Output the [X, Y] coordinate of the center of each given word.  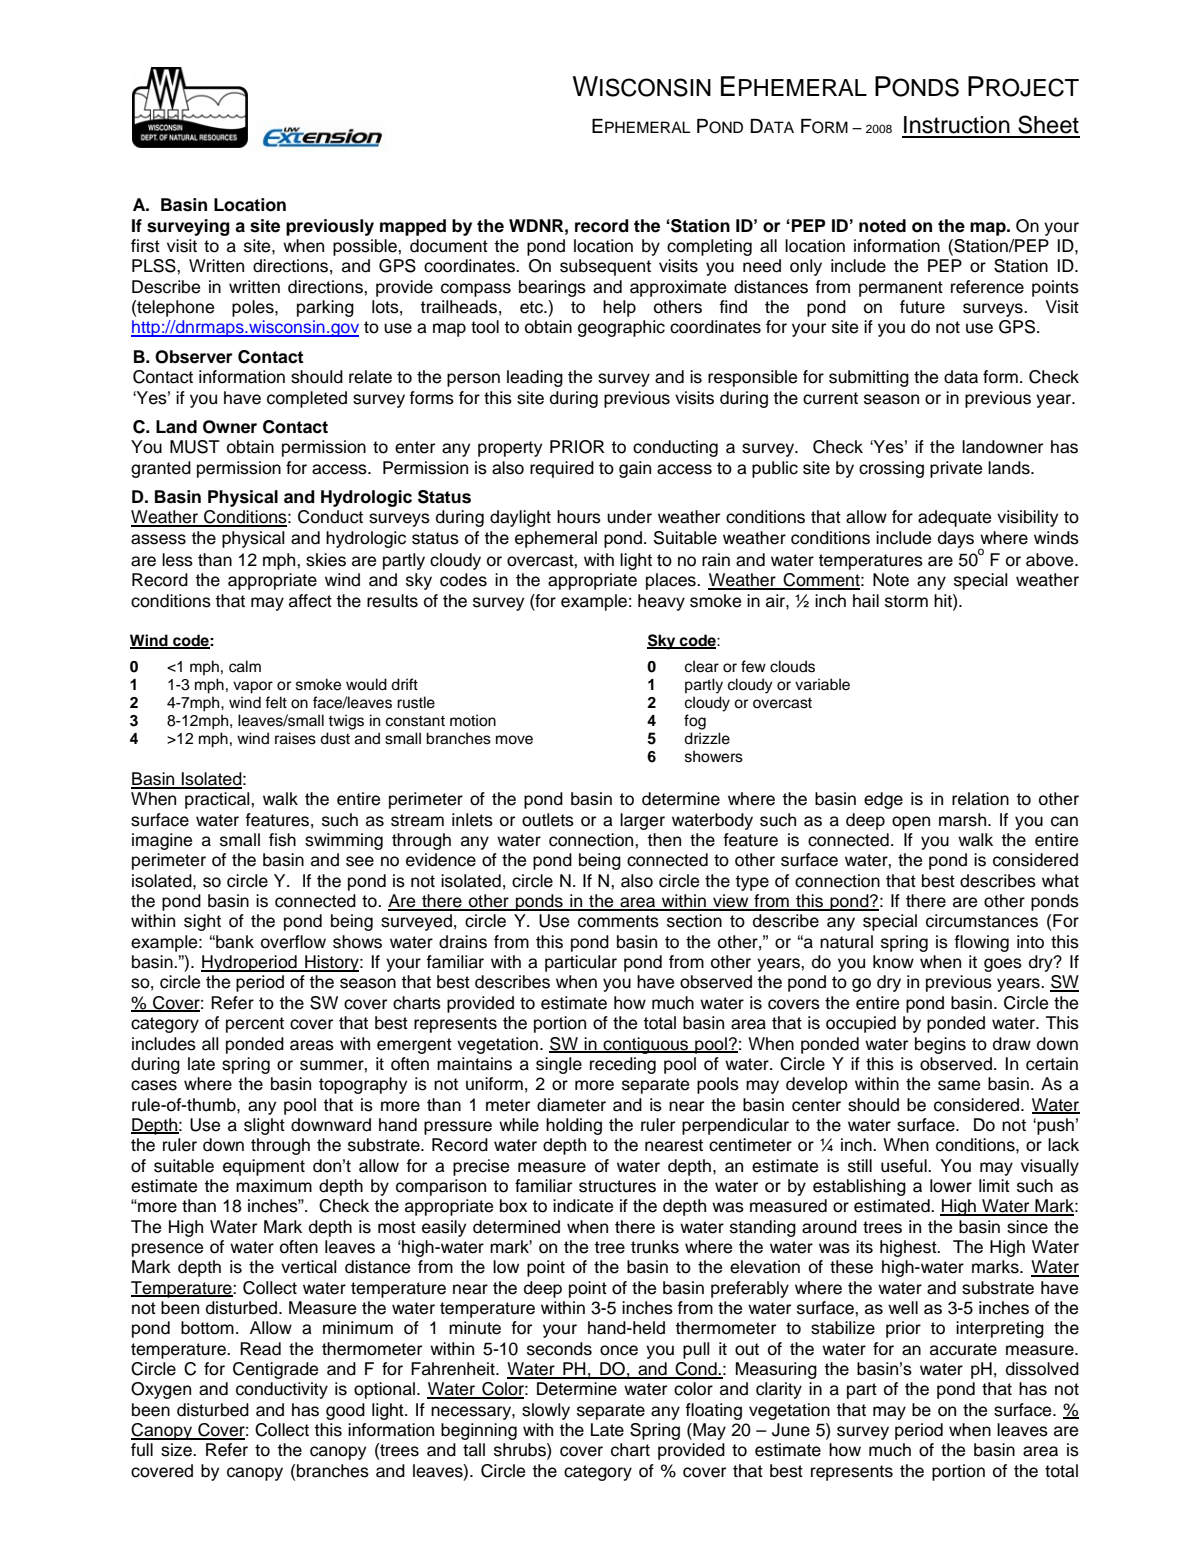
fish [282, 840]
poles [254, 308]
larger [642, 821]
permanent [901, 289]
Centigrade [275, 1370]
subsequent [605, 267]
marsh [962, 820]
